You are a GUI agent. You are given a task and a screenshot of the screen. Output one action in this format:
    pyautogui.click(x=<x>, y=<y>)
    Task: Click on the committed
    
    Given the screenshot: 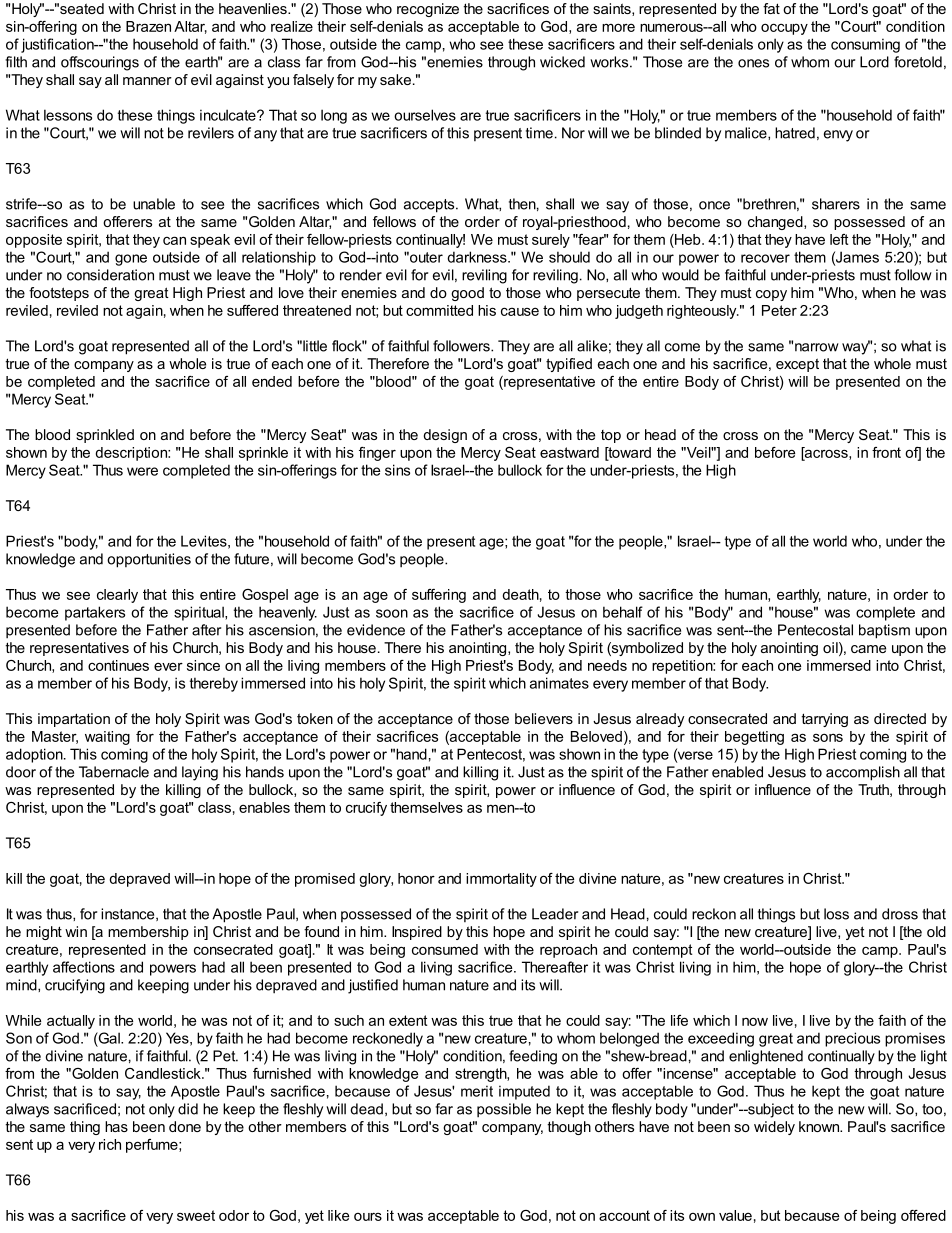 What is the action you would take?
    pyautogui.click(x=439, y=310)
